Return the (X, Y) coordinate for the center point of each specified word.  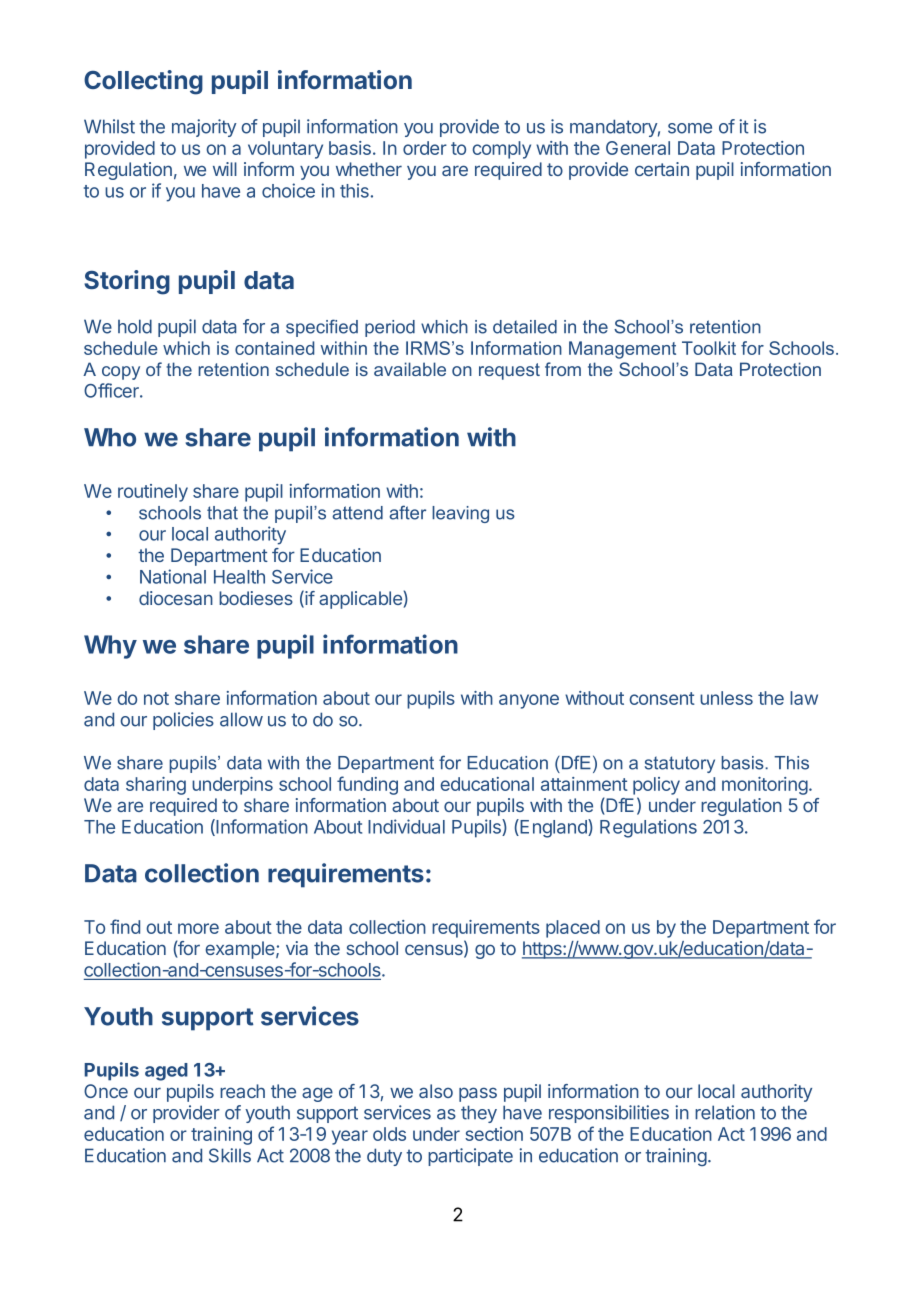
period (390, 328)
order (425, 148)
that (222, 513)
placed (573, 929)
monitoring (765, 786)
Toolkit (709, 348)
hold (135, 326)
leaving (460, 514)
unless (726, 698)
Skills (230, 1155)
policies (183, 721)
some (690, 128)
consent (662, 698)
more (198, 928)
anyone (529, 701)
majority (204, 128)
